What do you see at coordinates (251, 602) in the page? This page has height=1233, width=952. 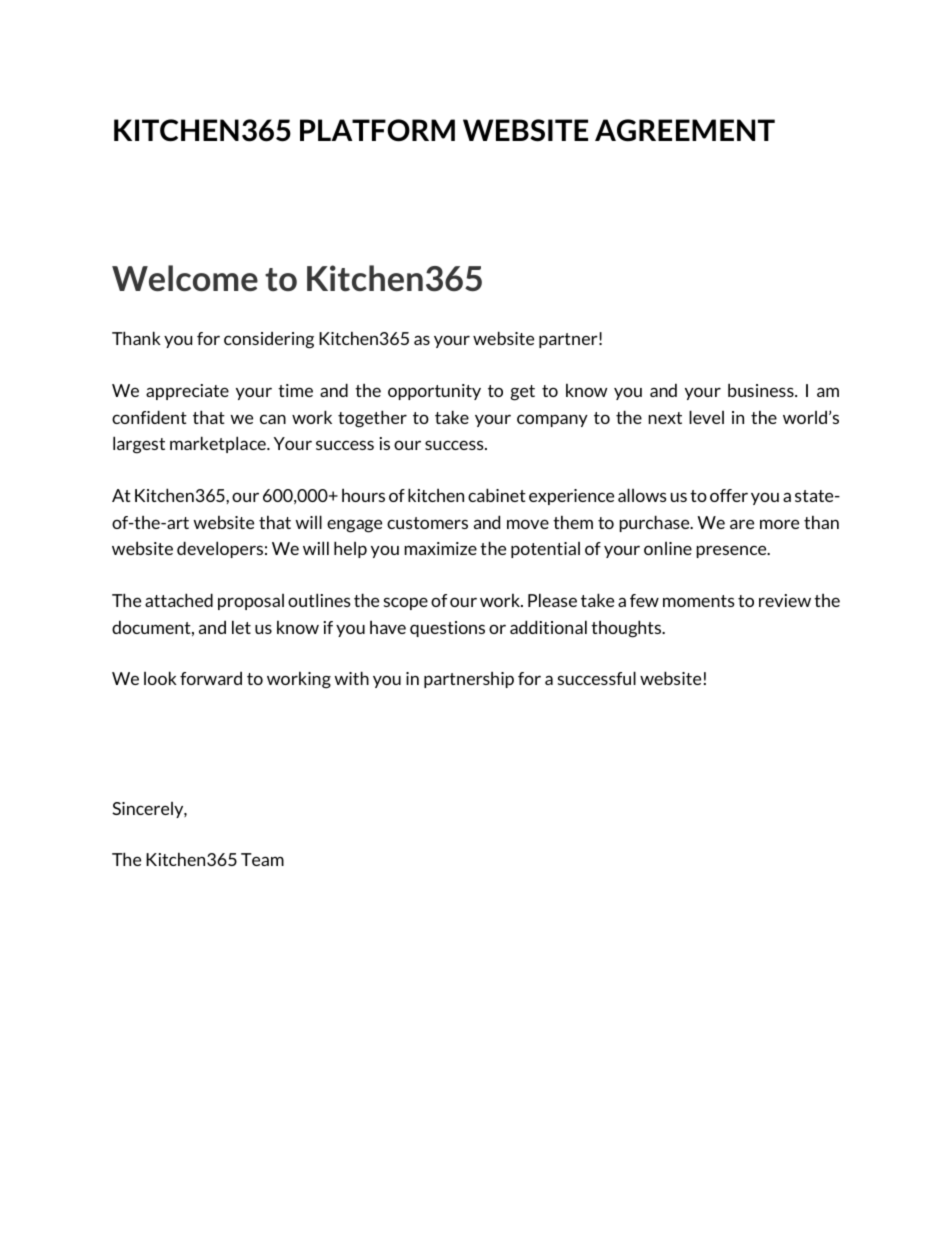 I see `proposal` at bounding box center [251, 602].
